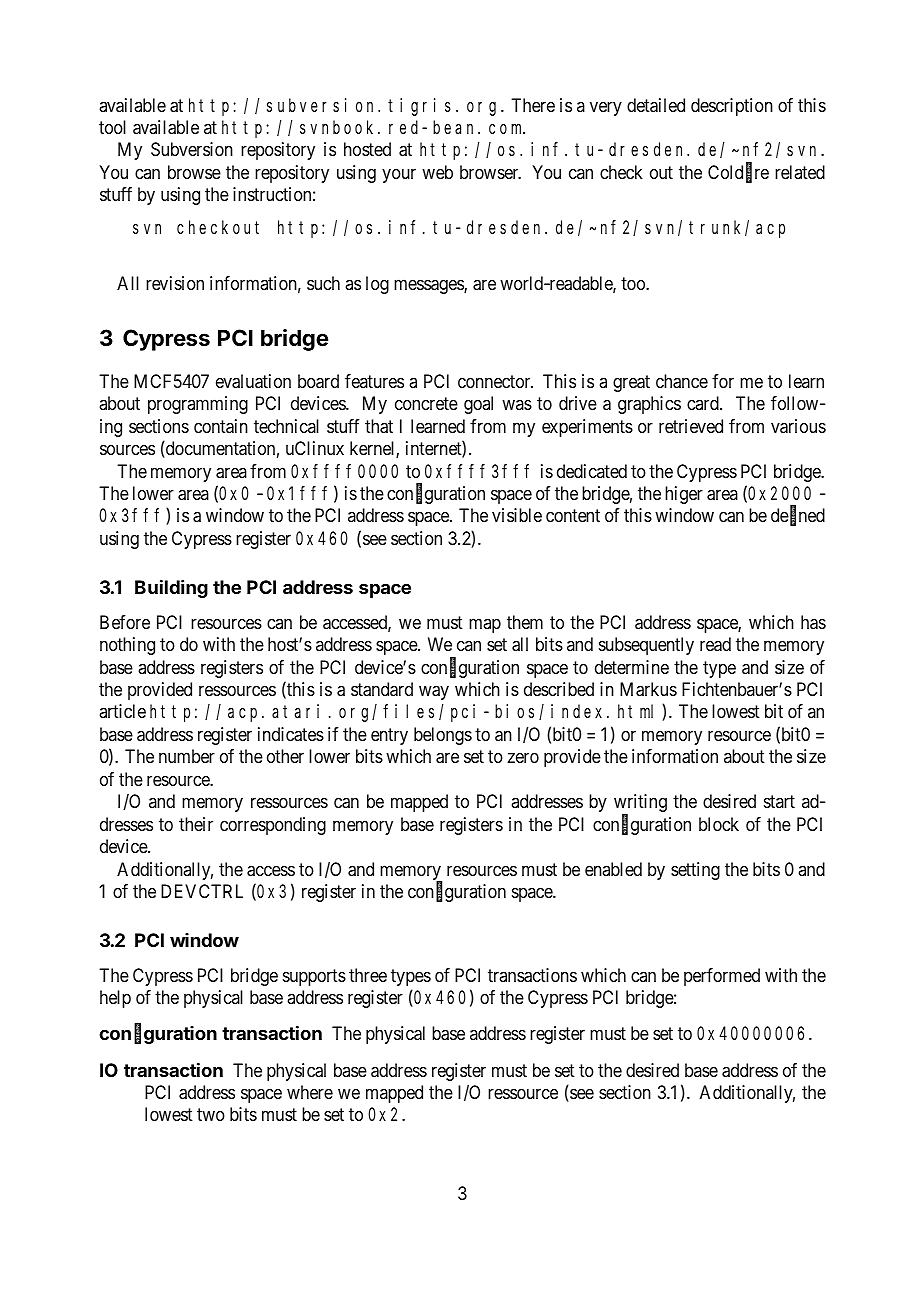 This document has width=924, height=1308. I want to click on start, so click(779, 801).
